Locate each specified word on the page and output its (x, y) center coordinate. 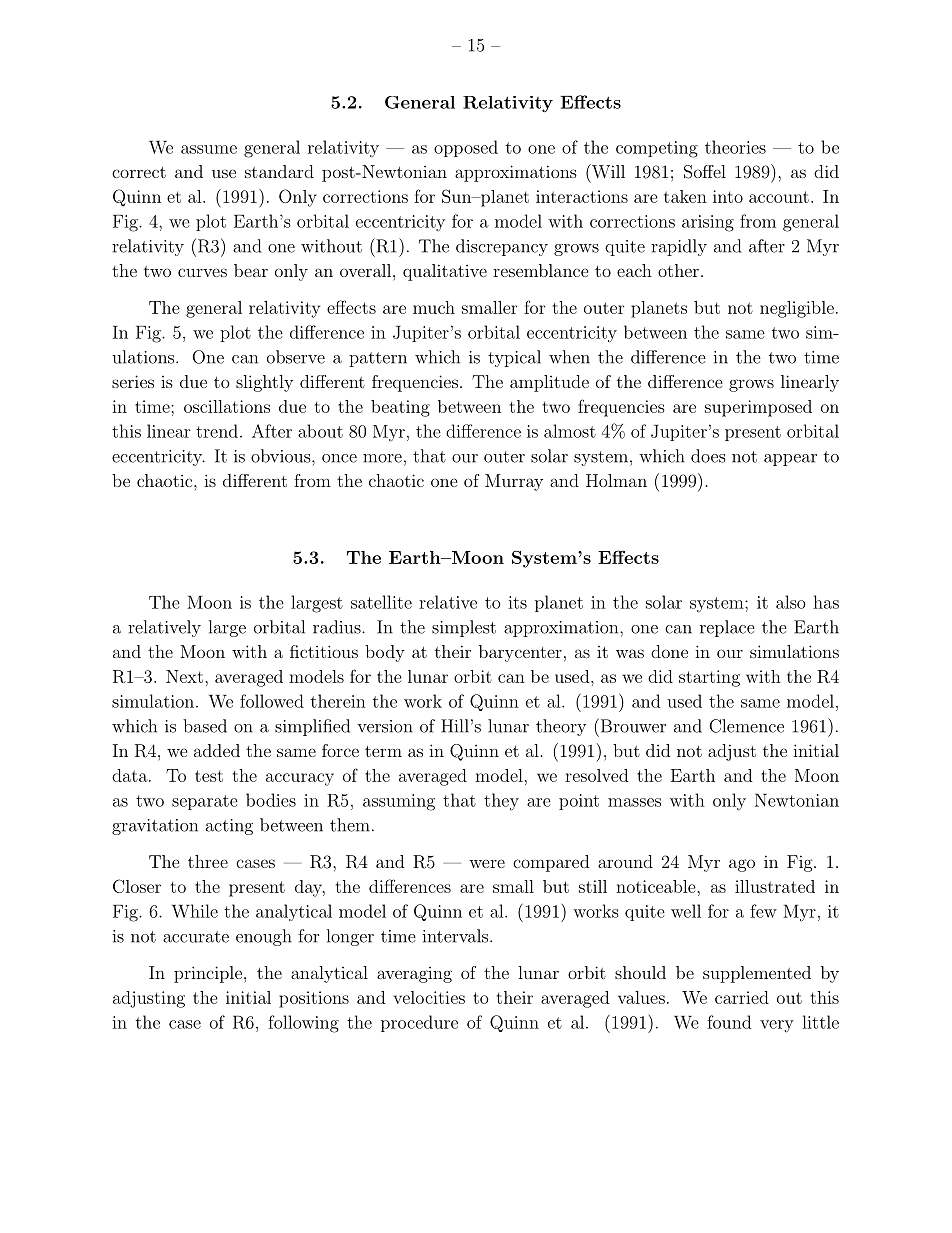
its (517, 602)
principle (208, 974)
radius (338, 627)
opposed (466, 148)
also (791, 602)
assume (209, 149)
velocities (429, 997)
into (728, 196)
